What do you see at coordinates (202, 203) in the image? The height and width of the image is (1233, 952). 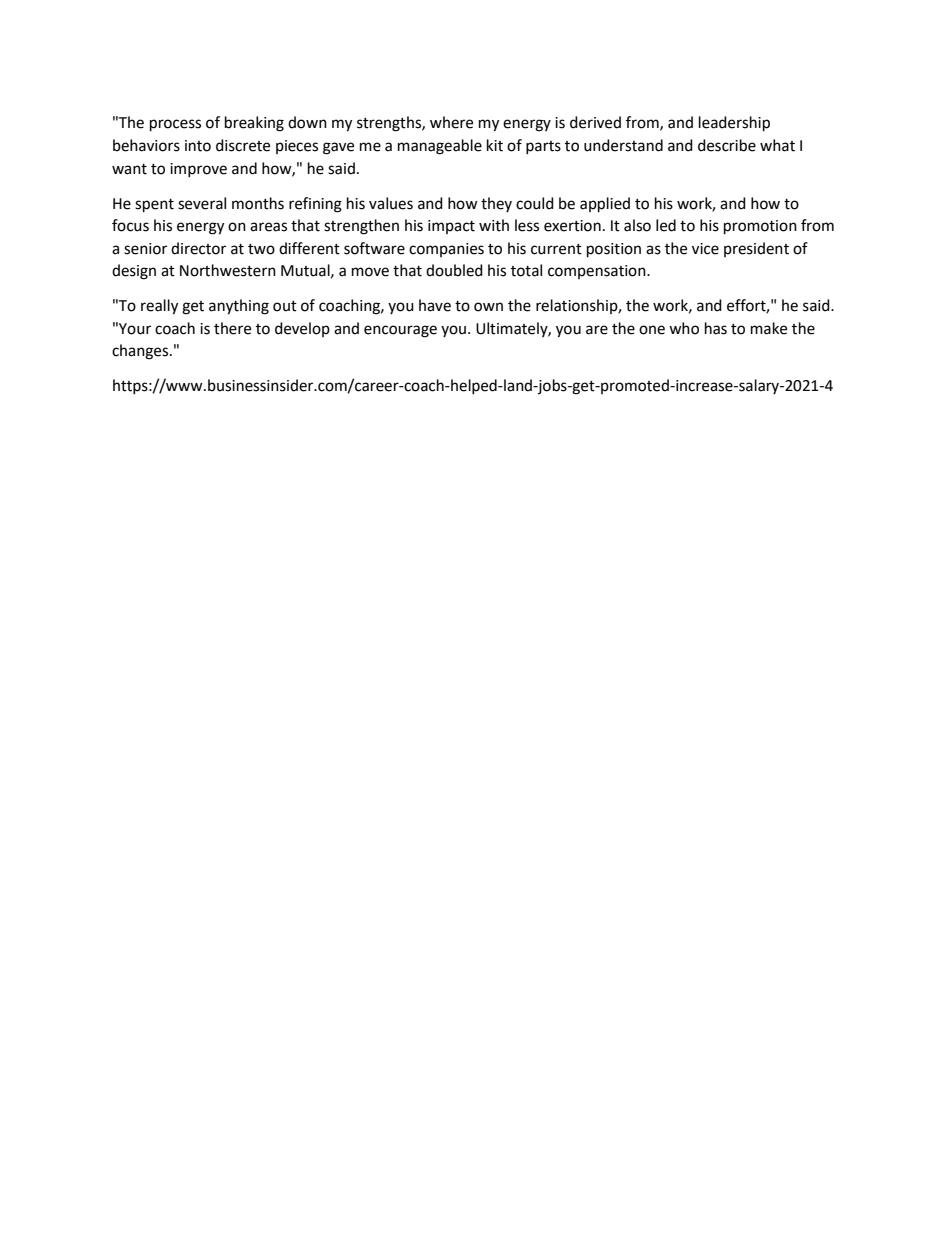 I see `several` at bounding box center [202, 203].
